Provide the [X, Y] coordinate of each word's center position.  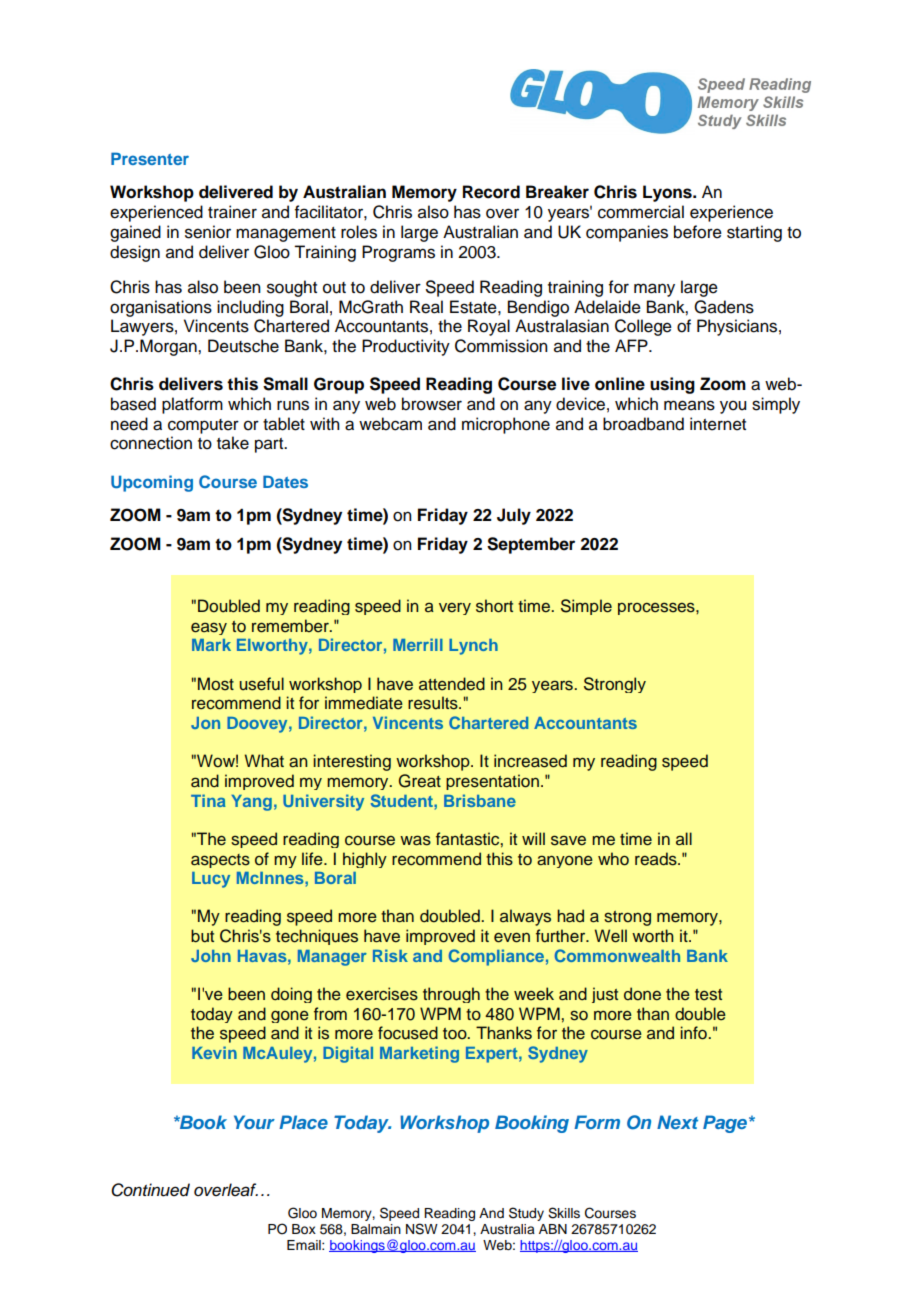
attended [452, 684]
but [202, 936]
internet [718, 424]
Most [216, 684]
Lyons [668, 193]
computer [203, 426]
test [708, 995]
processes [657, 608]
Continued [150, 1190]
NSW [422, 1229]
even [512, 937]
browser [432, 404]
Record [491, 192]
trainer [232, 212]
